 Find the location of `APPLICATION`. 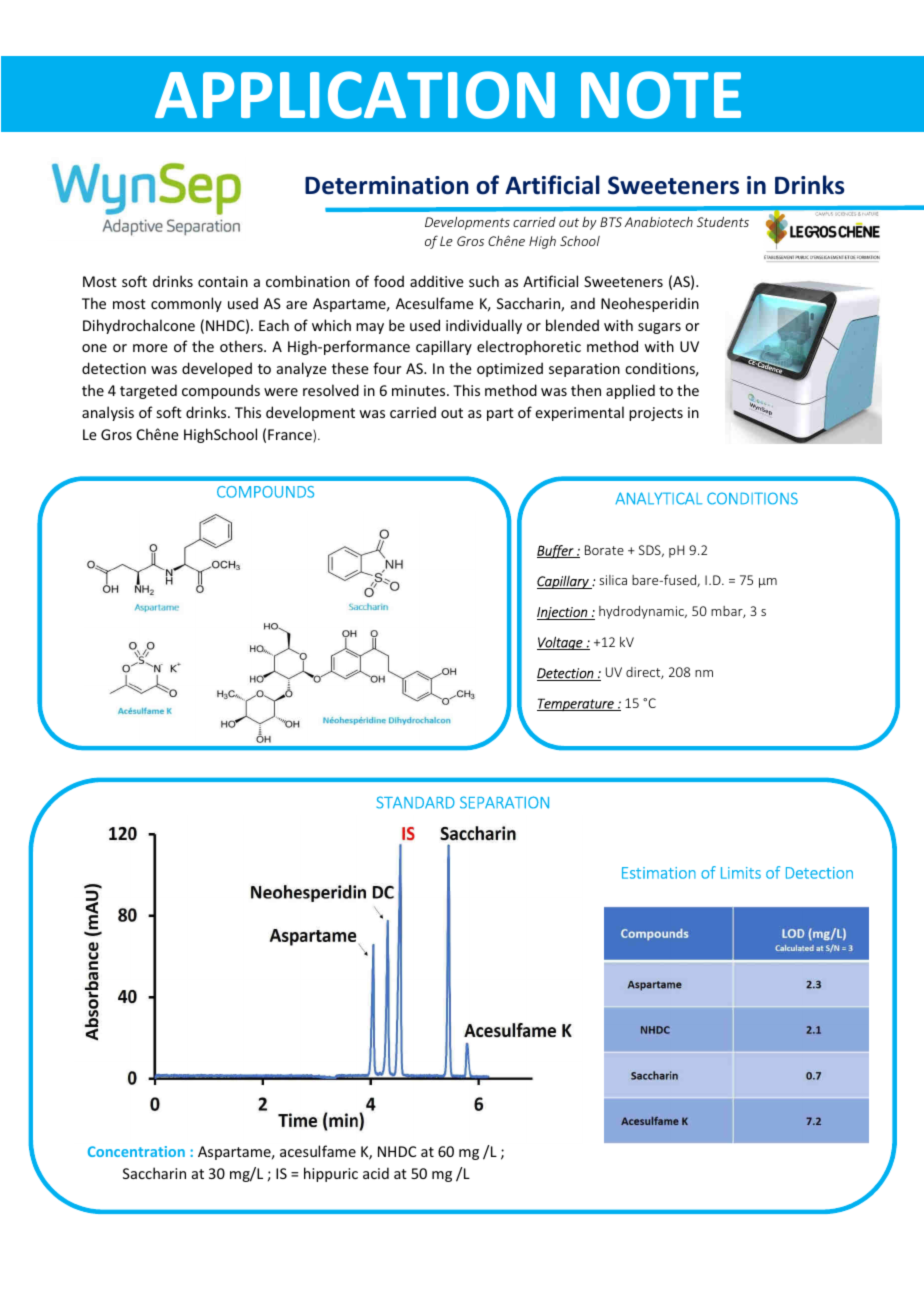

APPLICATION is located at coordinates (355, 95).
